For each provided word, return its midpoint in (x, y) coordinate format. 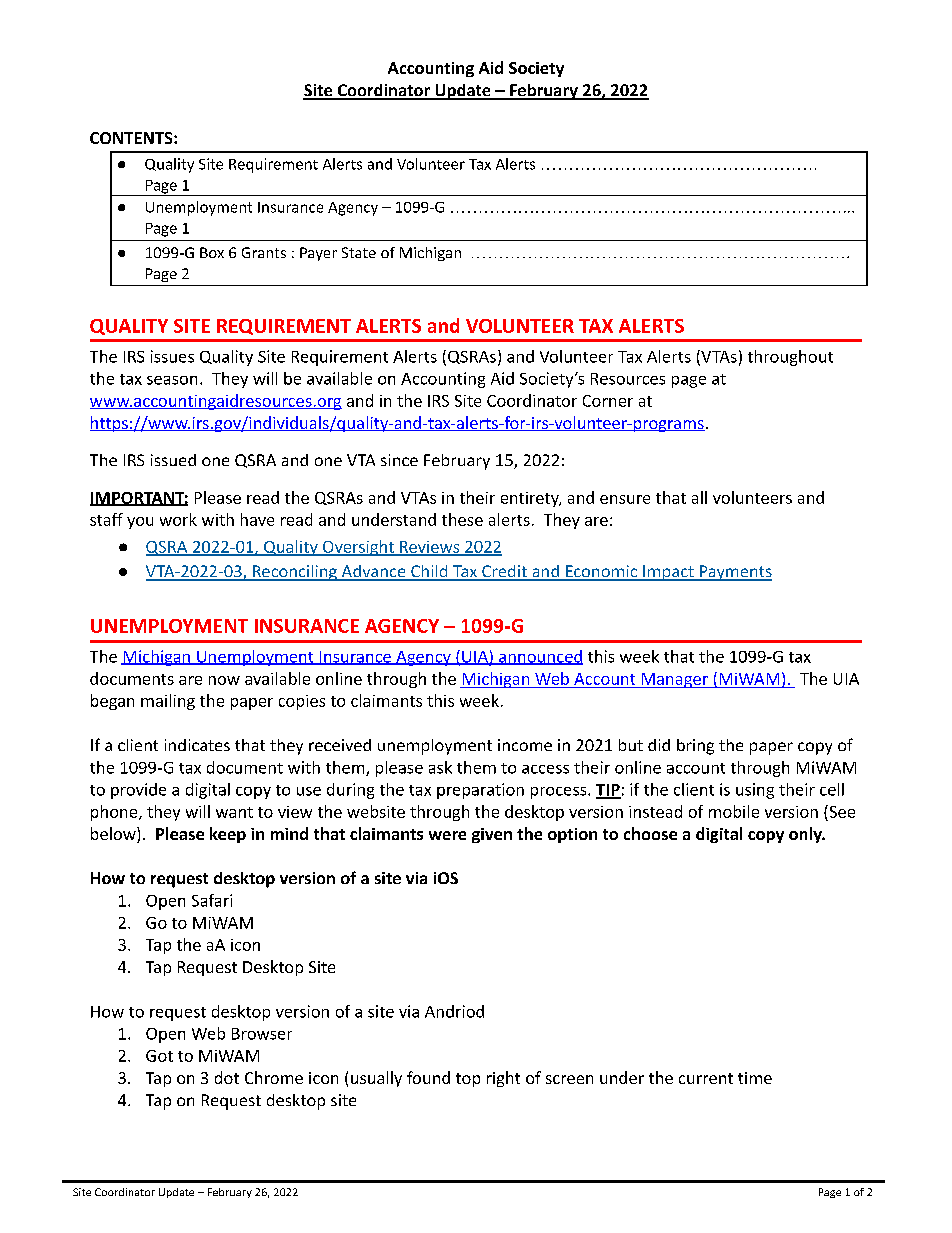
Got (159, 1056)
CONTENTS (132, 138)
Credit (504, 572)
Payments (735, 573)
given (492, 835)
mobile (734, 811)
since (399, 460)
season (172, 380)
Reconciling (295, 573)
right (503, 1079)
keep (228, 835)
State (359, 252)
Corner (608, 401)
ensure (625, 499)
